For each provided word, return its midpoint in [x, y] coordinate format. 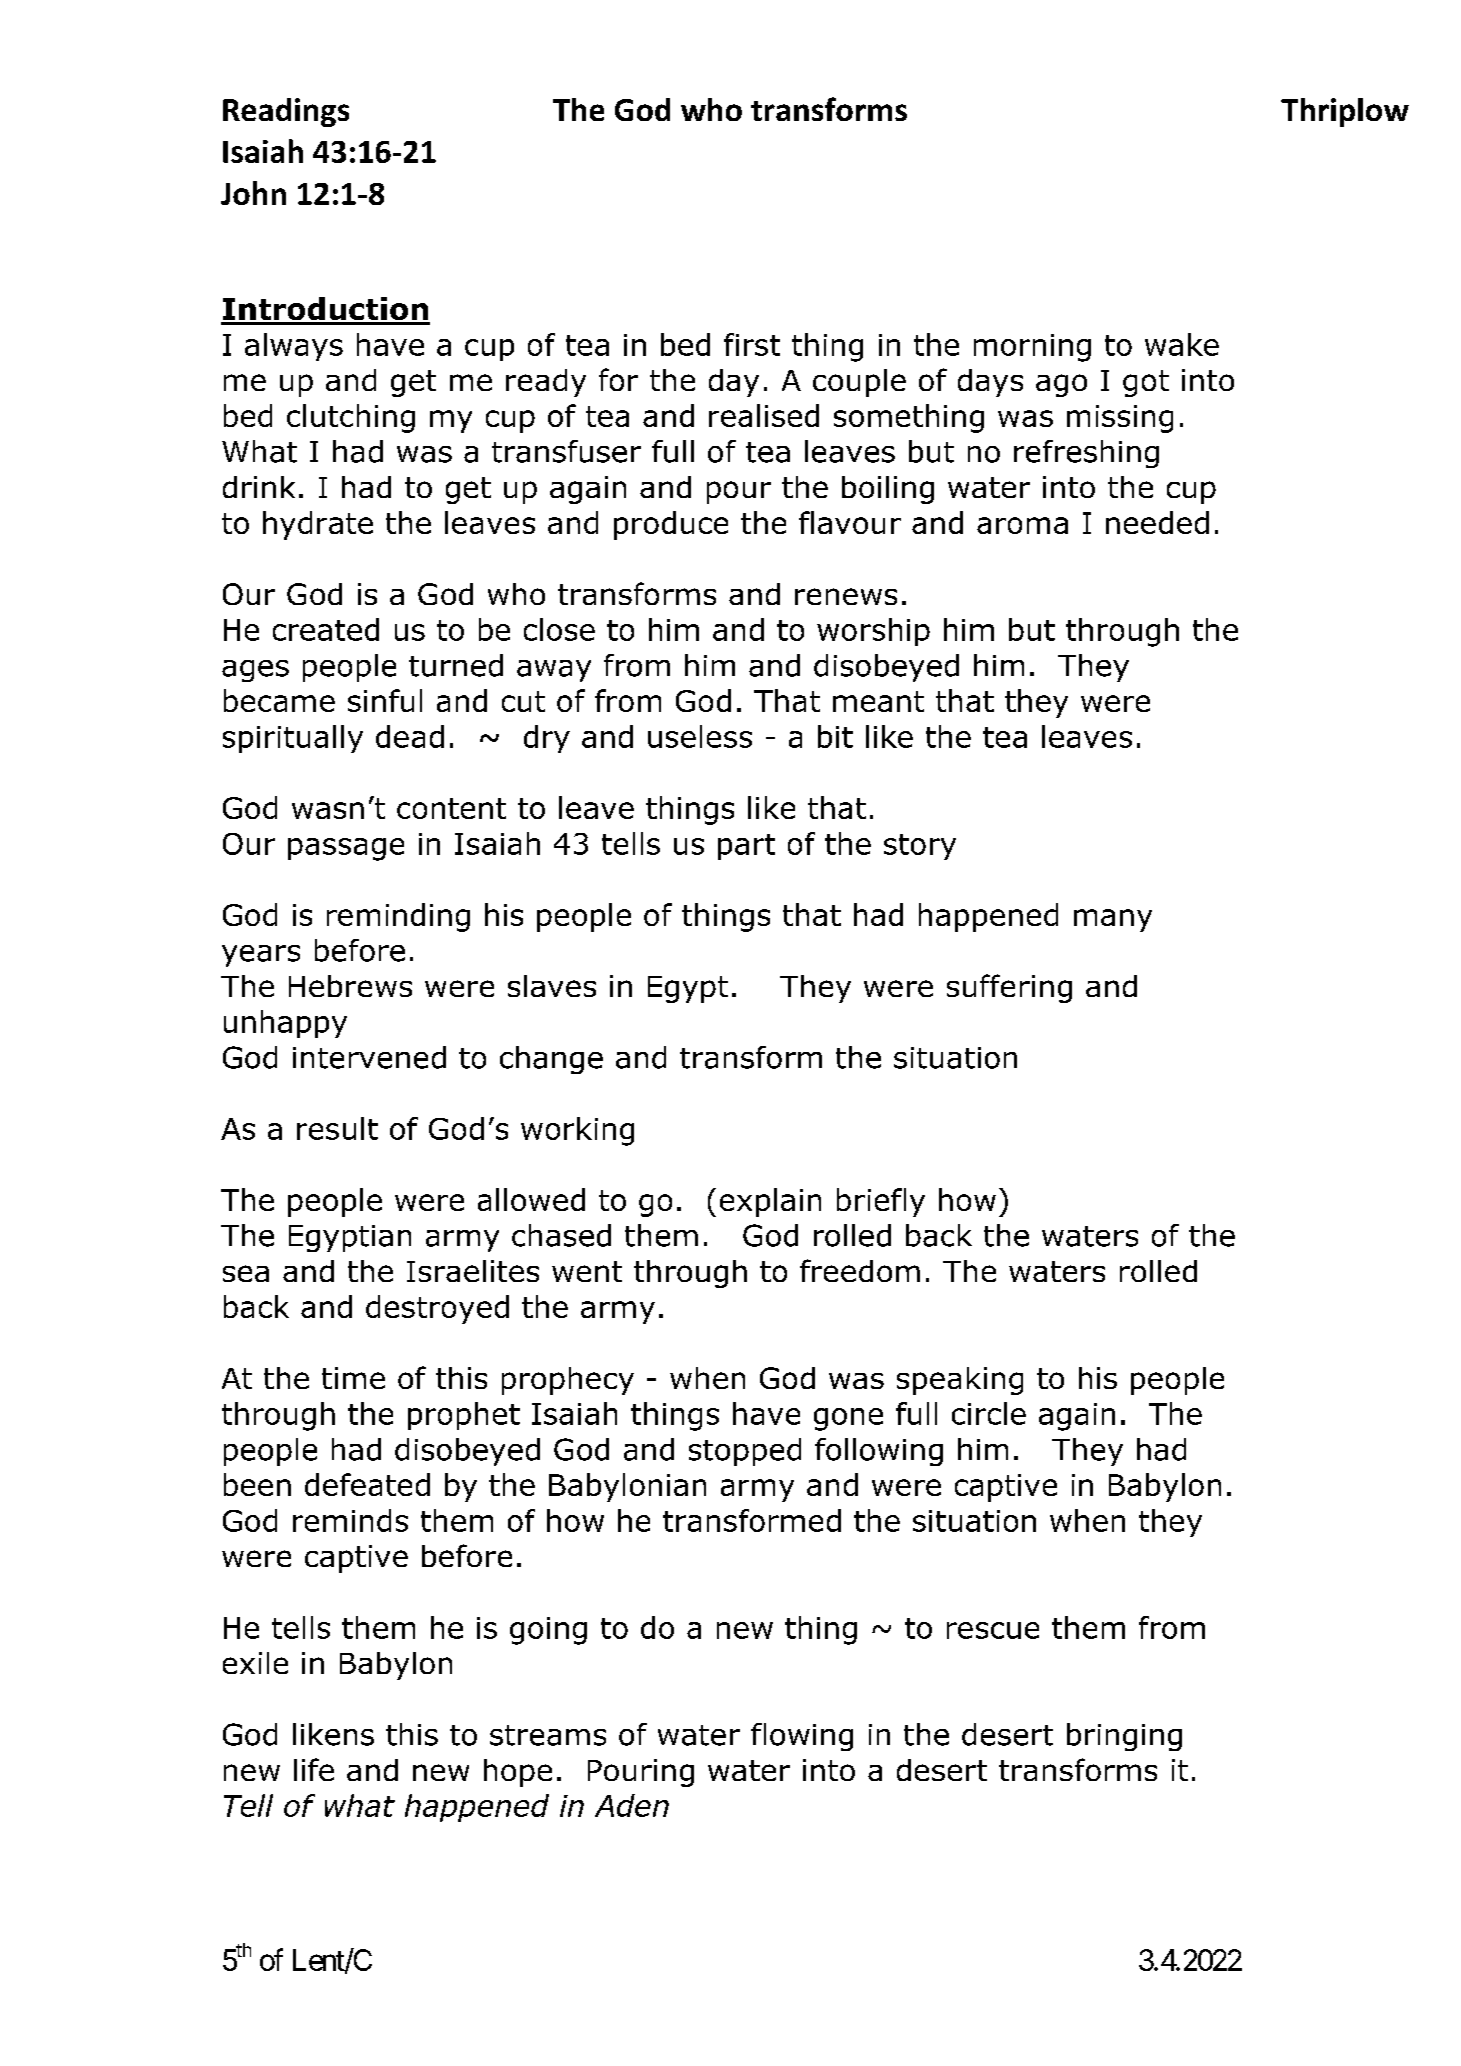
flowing [802, 1737]
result [337, 1128]
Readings [286, 112]
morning [1032, 348]
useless [700, 736]
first [752, 344]
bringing [1124, 1737]
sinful [385, 700]
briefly [881, 1202]
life [314, 1769]
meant [878, 701]
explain [770, 1202]
